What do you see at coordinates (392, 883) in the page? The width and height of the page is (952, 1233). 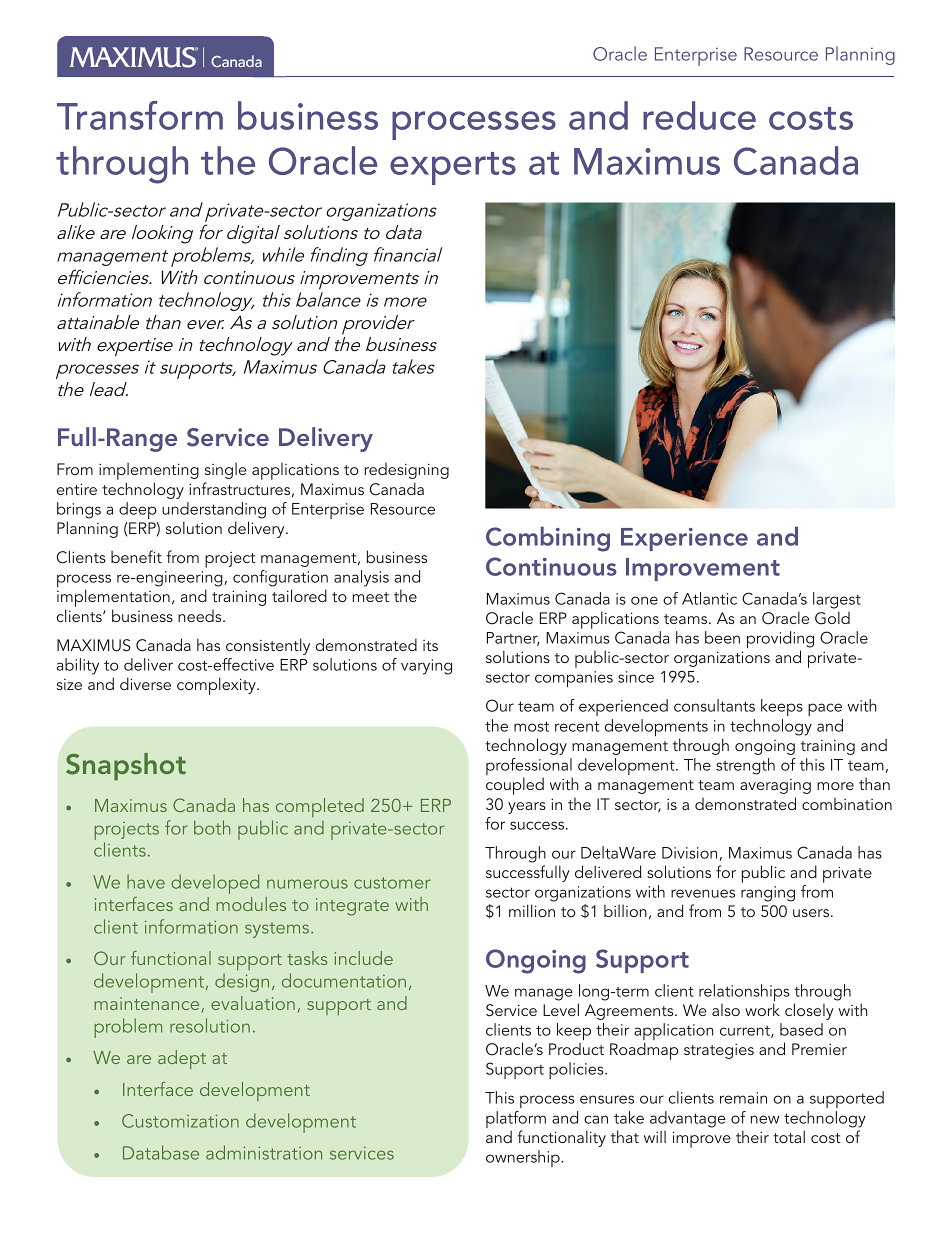 I see `customer` at bounding box center [392, 883].
